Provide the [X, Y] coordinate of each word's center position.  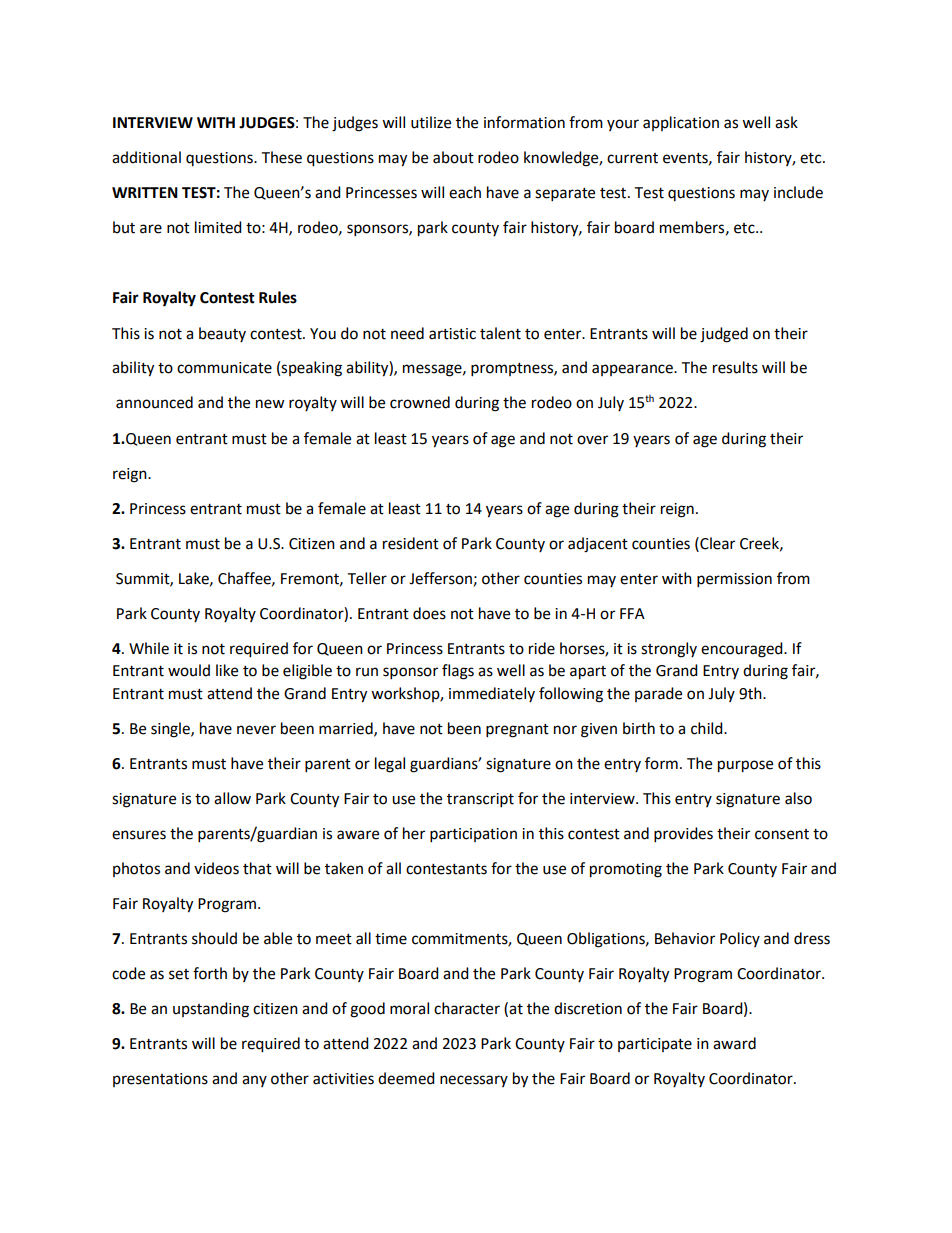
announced [154, 402]
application [681, 123]
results [735, 367]
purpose [745, 766]
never [256, 730]
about [453, 157]
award [734, 1043]
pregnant [517, 731]
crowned [420, 402]
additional [146, 157]
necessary [474, 1081]
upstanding [211, 1010]
